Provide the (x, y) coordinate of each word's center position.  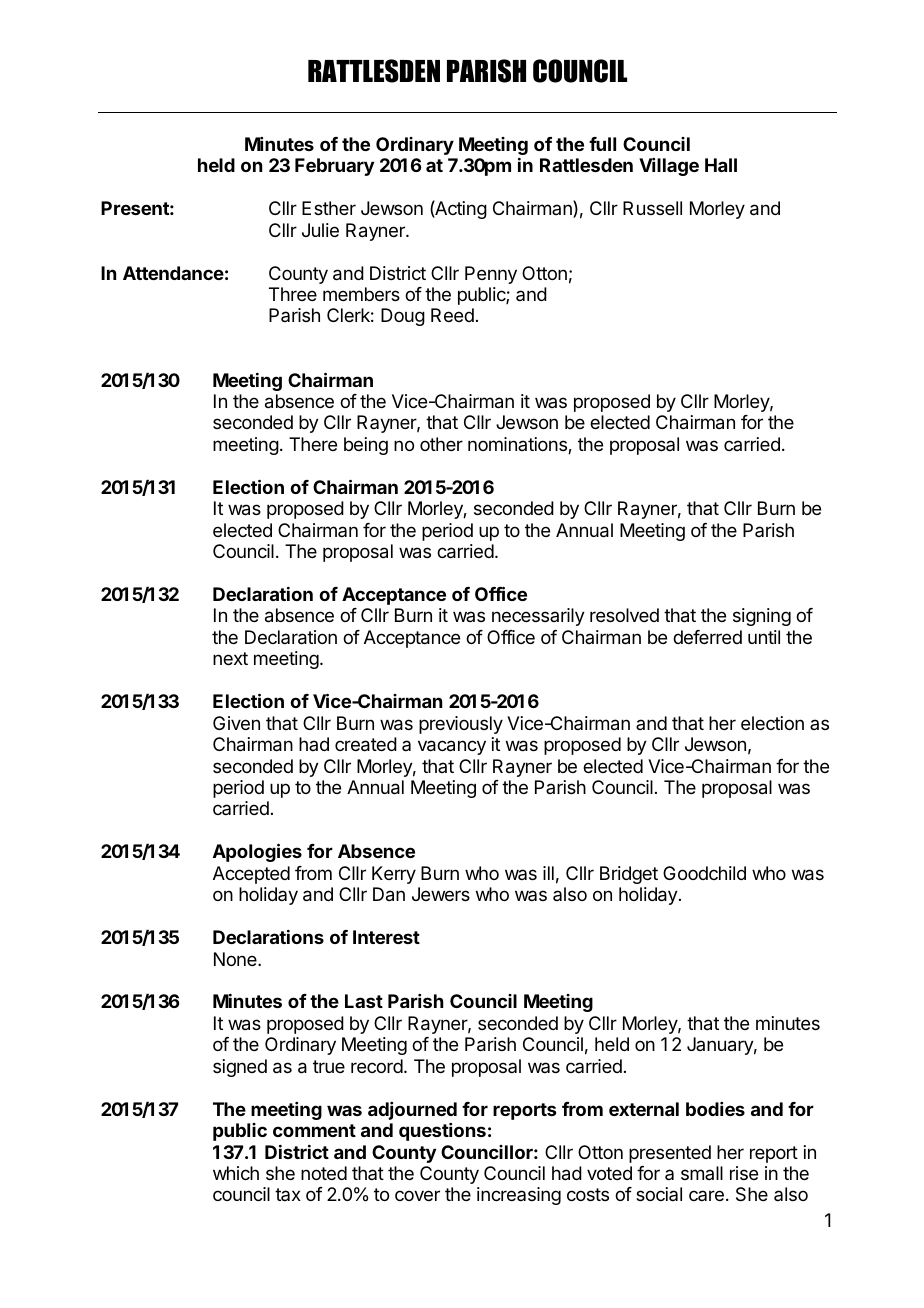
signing (762, 617)
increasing (519, 1196)
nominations (518, 445)
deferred (707, 637)
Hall (721, 165)
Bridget (629, 875)
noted (324, 1173)
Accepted (251, 875)
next (230, 658)
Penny (491, 275)
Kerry (394, 875)
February (334, 167)
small (702, 1173)
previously (461, 725)
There (313, 444)
